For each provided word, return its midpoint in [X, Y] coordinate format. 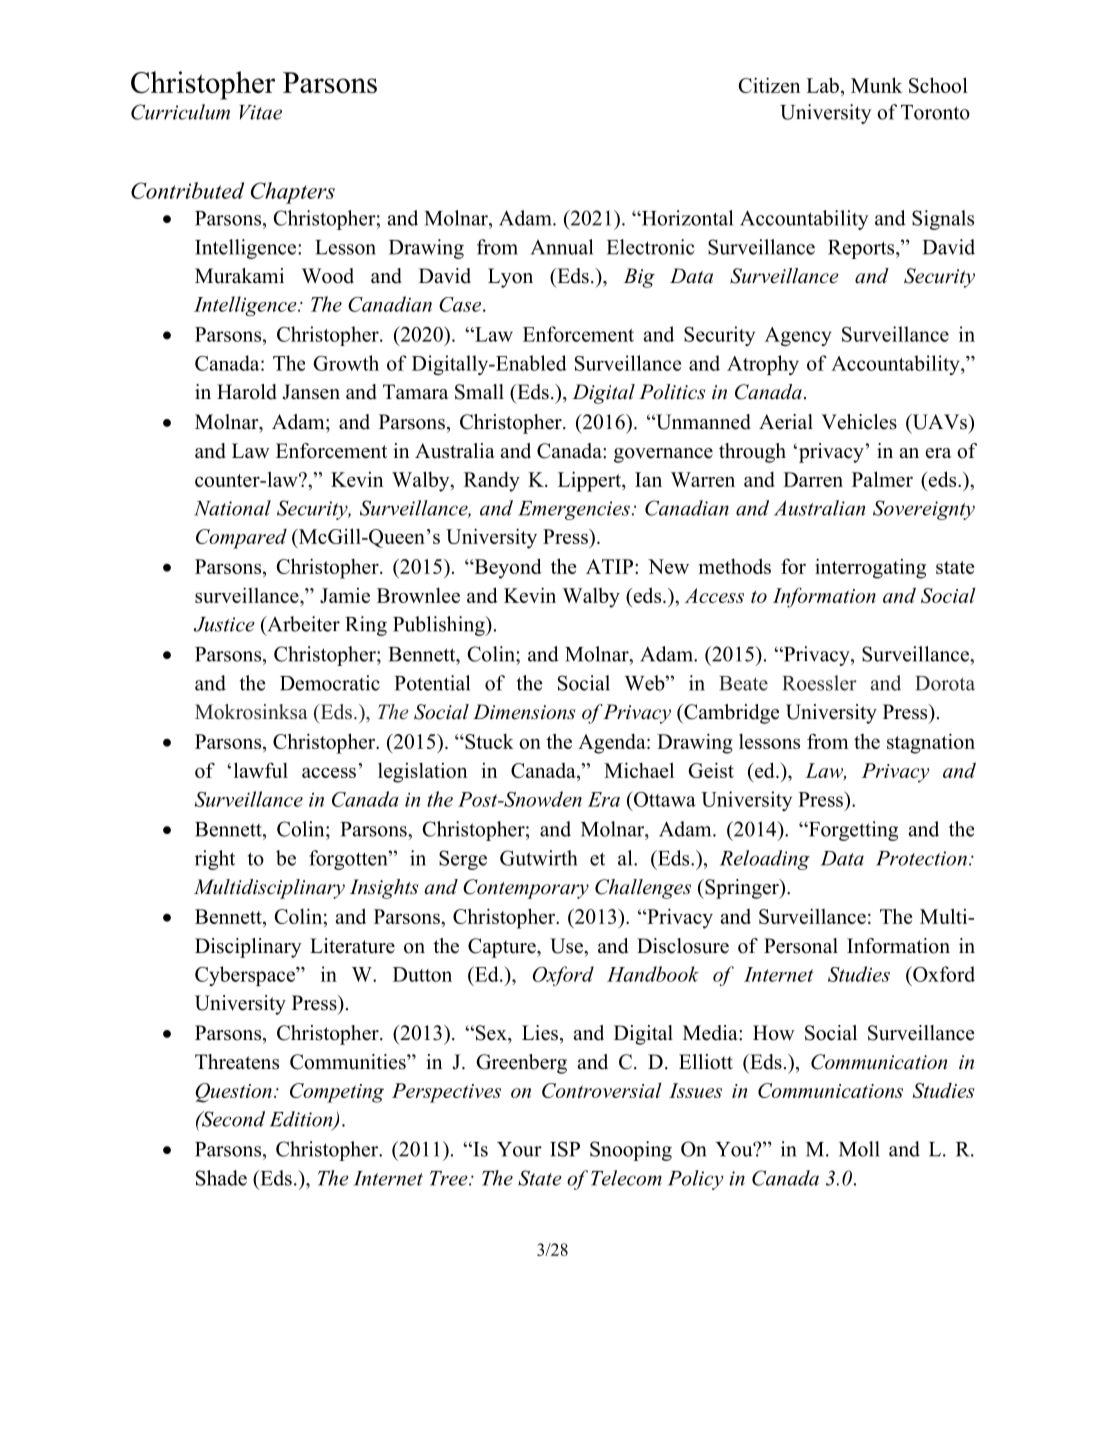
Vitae [260, 112]
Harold [247, 392]
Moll [859, 1149]
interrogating [870, 568]
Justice [224, 624]
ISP [565, 1149]
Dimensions [524, 712]
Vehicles [859, 422]
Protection [921, 858]
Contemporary [526, 889]
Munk [876, 85]
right [215, 860]
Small [479, 392]
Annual [562, 247]
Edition [302, 1120]
